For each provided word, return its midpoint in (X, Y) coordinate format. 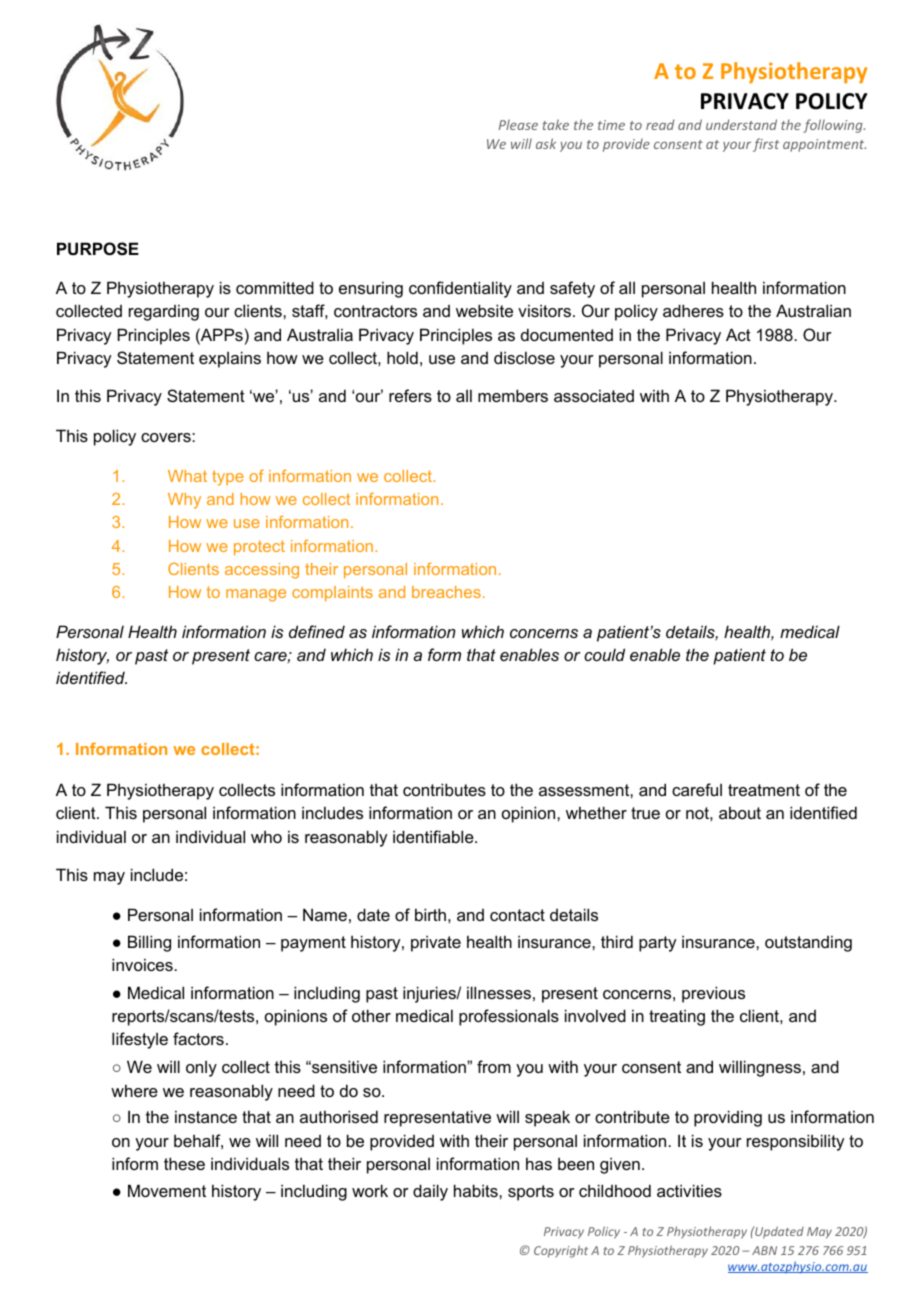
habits (477, 1190)
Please (518, 124)
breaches (446, 592)
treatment (764, 790)
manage (256, 595)
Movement (167, 1190)
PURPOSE (98, 249)
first (766, 145)
